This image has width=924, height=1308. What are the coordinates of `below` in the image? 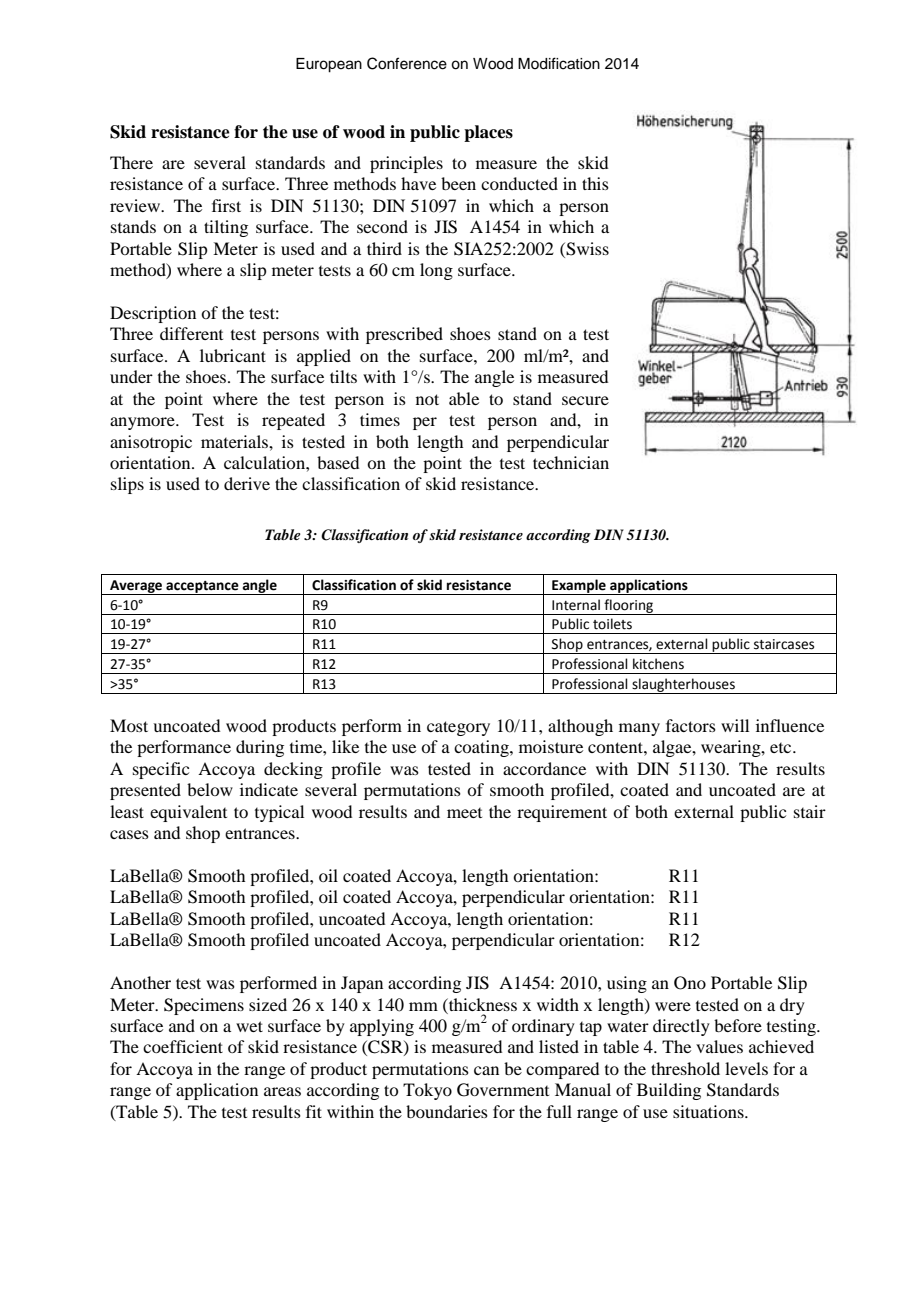 It's located at (210, 789).
